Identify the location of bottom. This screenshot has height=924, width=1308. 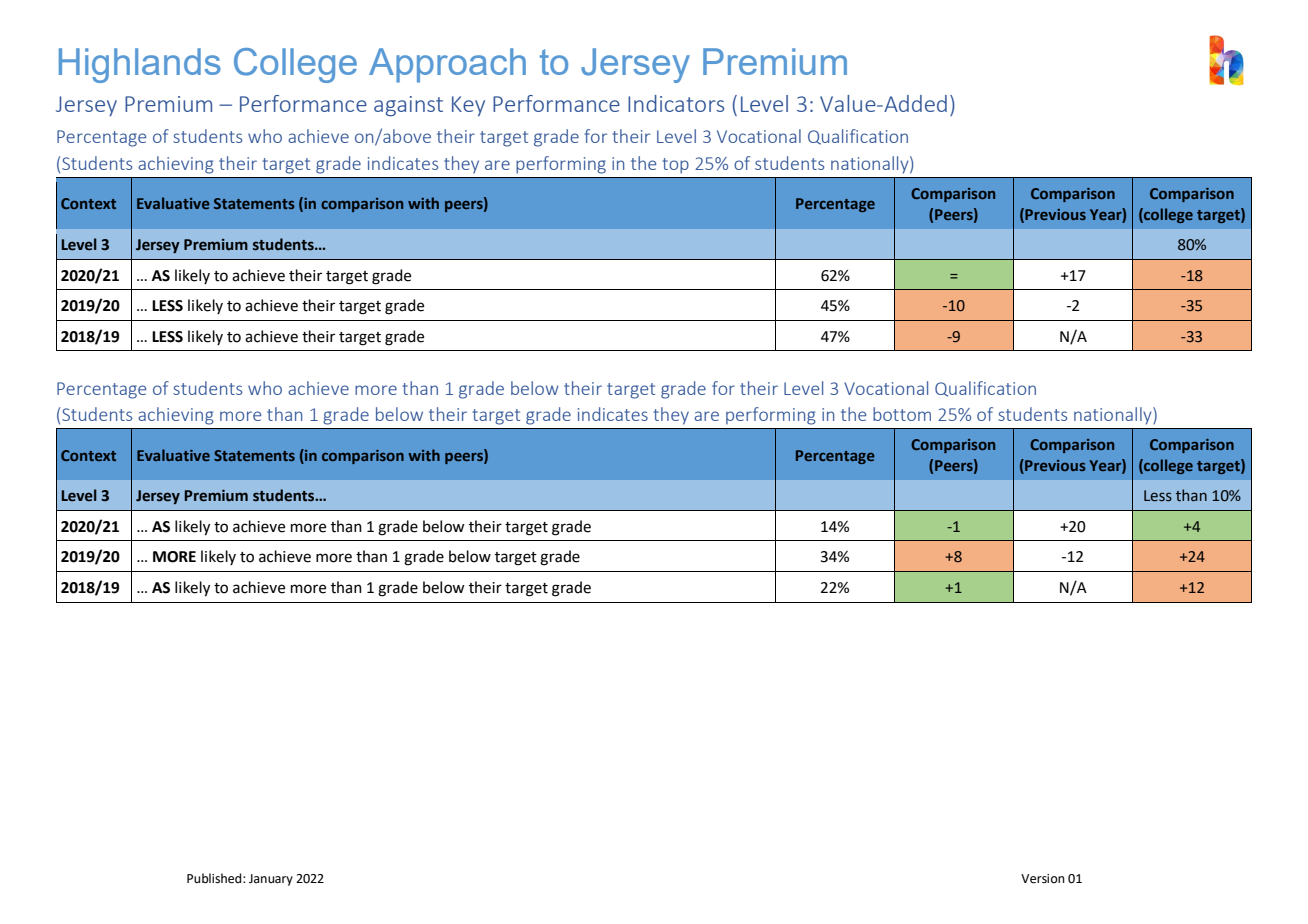
(902, 414).
